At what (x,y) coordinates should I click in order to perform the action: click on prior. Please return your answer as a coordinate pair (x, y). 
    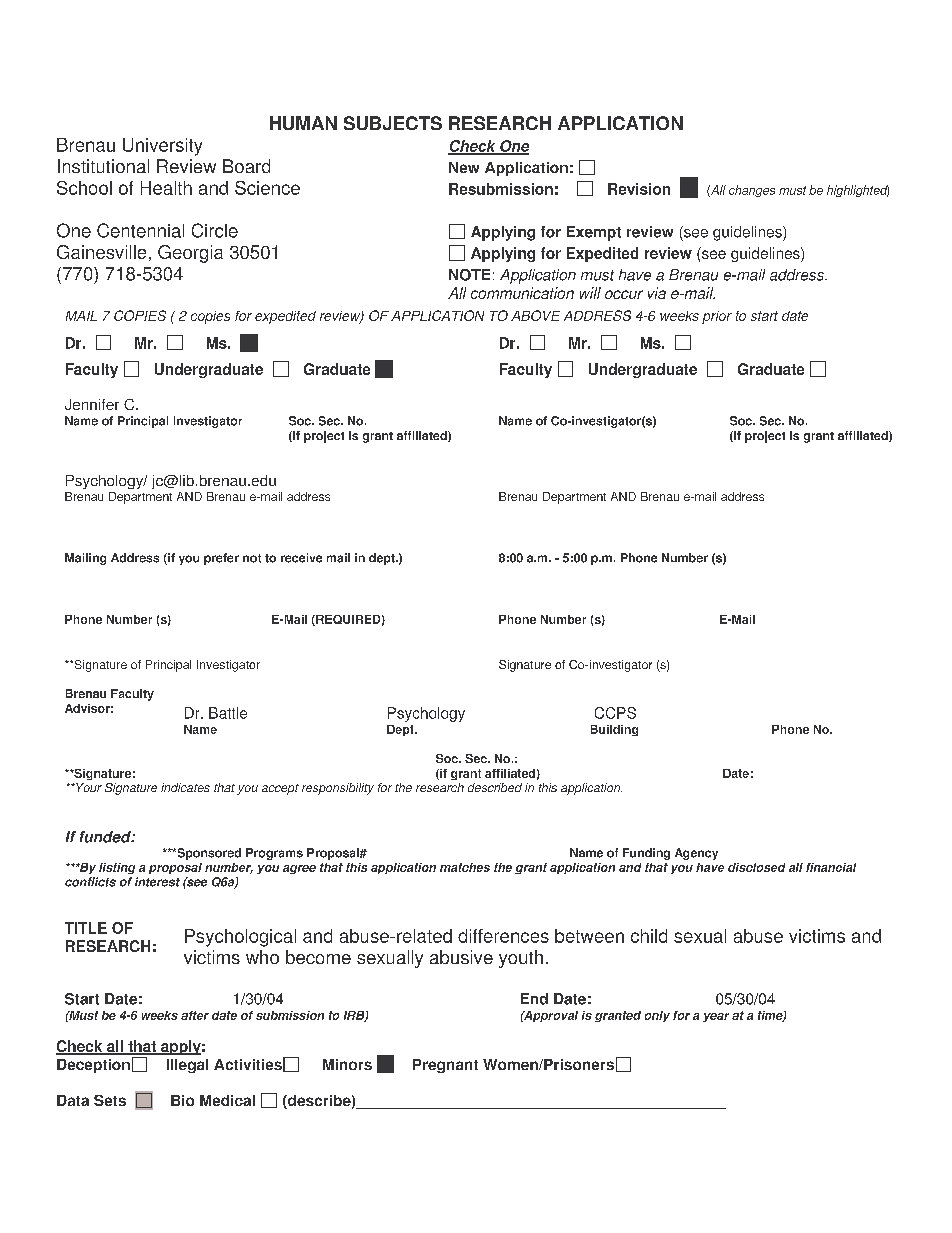
    Looking at the image, I should click on (717, 317).
